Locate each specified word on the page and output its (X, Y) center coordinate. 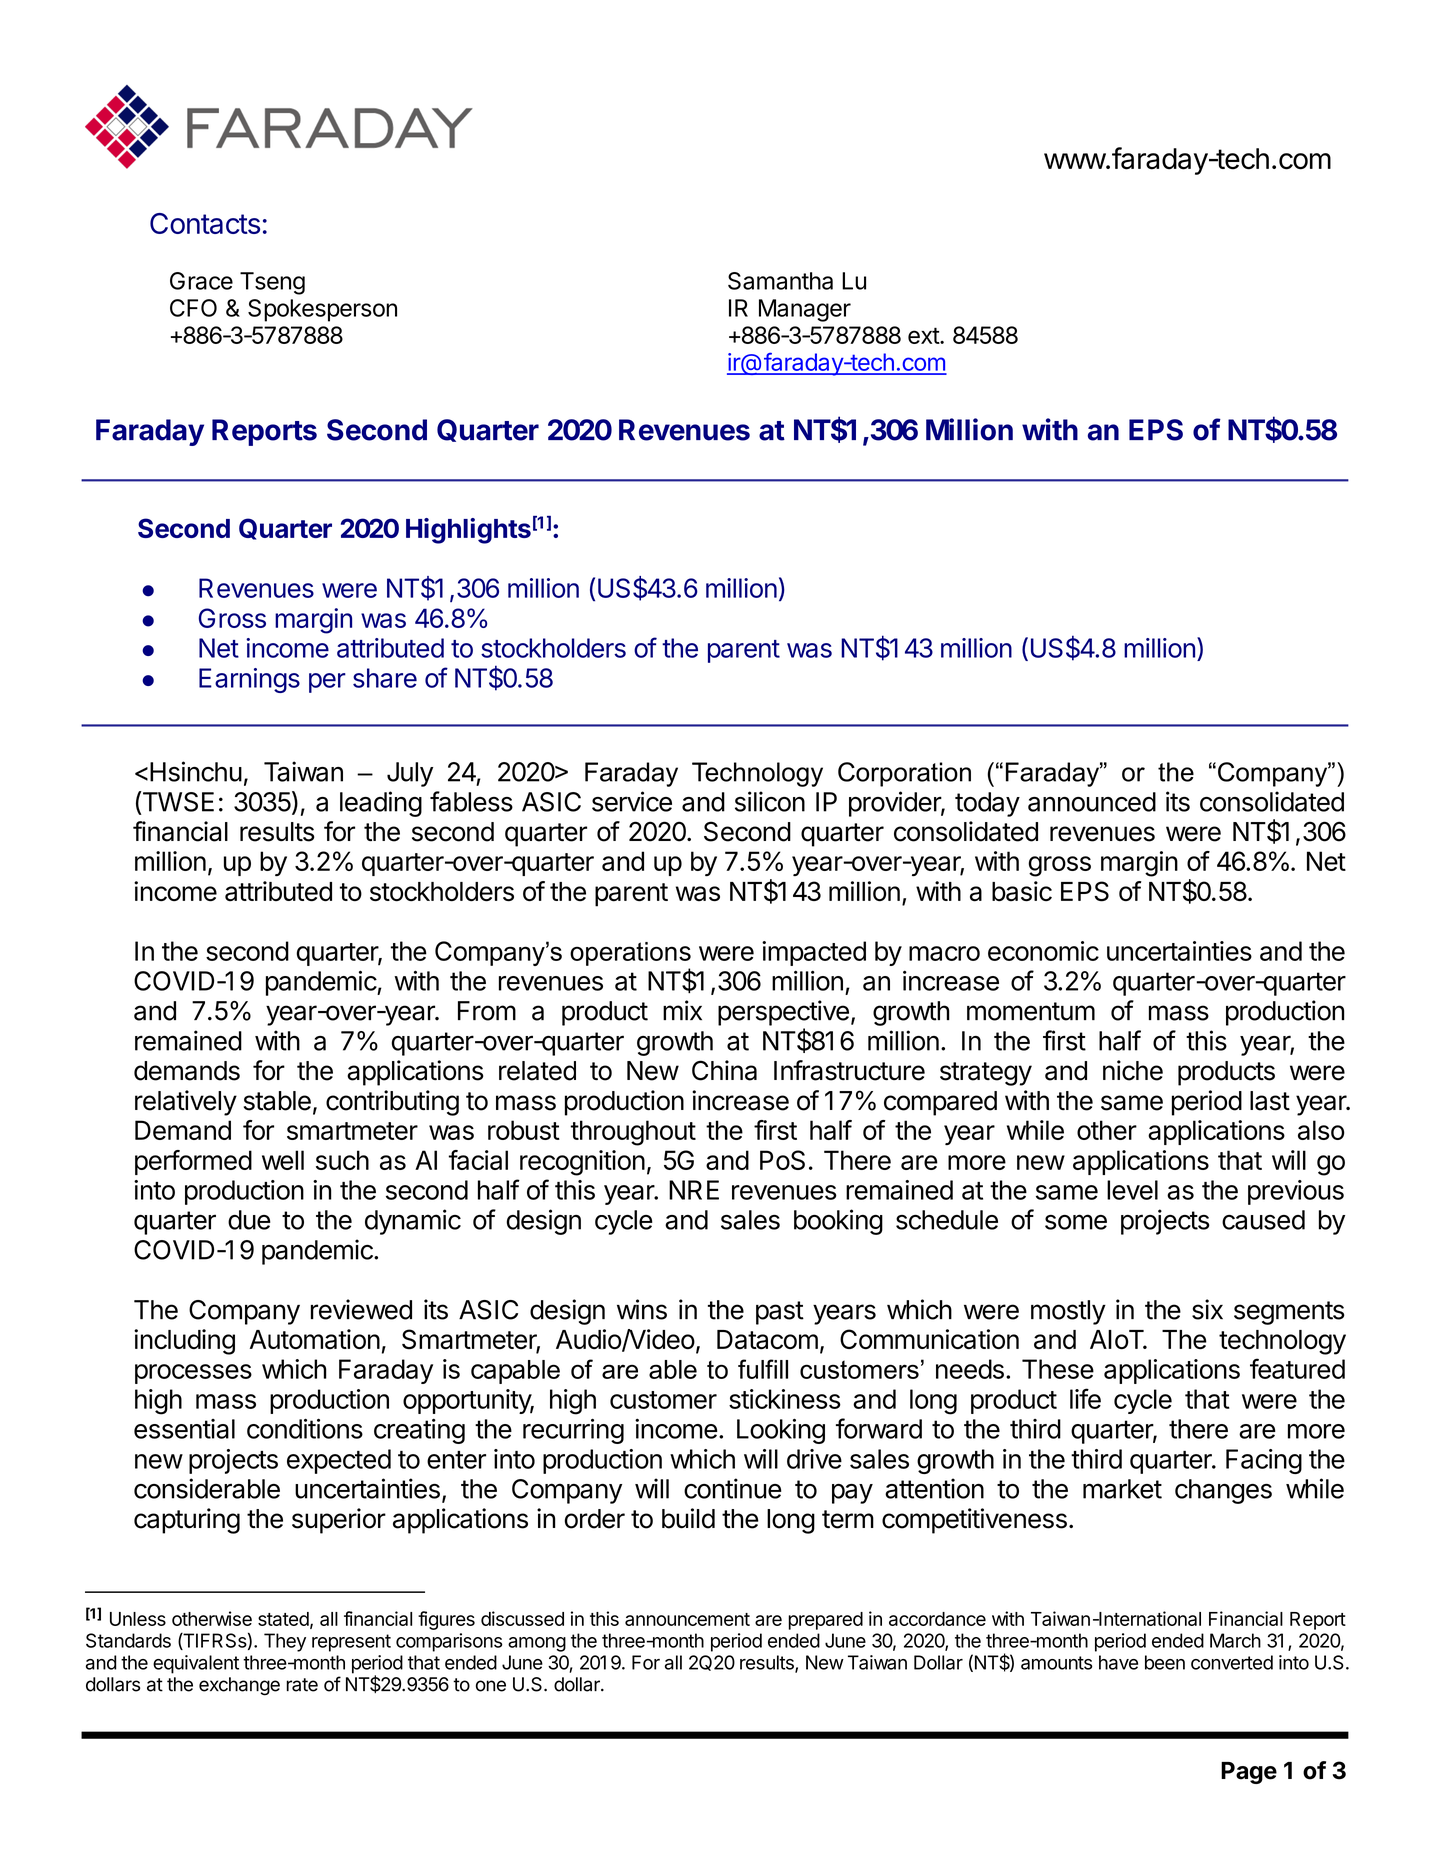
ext (924, 335)
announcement (687, 1619)
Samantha (780, 281)
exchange (239, 1686)
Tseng (272, 283)
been (1165, 1662)
